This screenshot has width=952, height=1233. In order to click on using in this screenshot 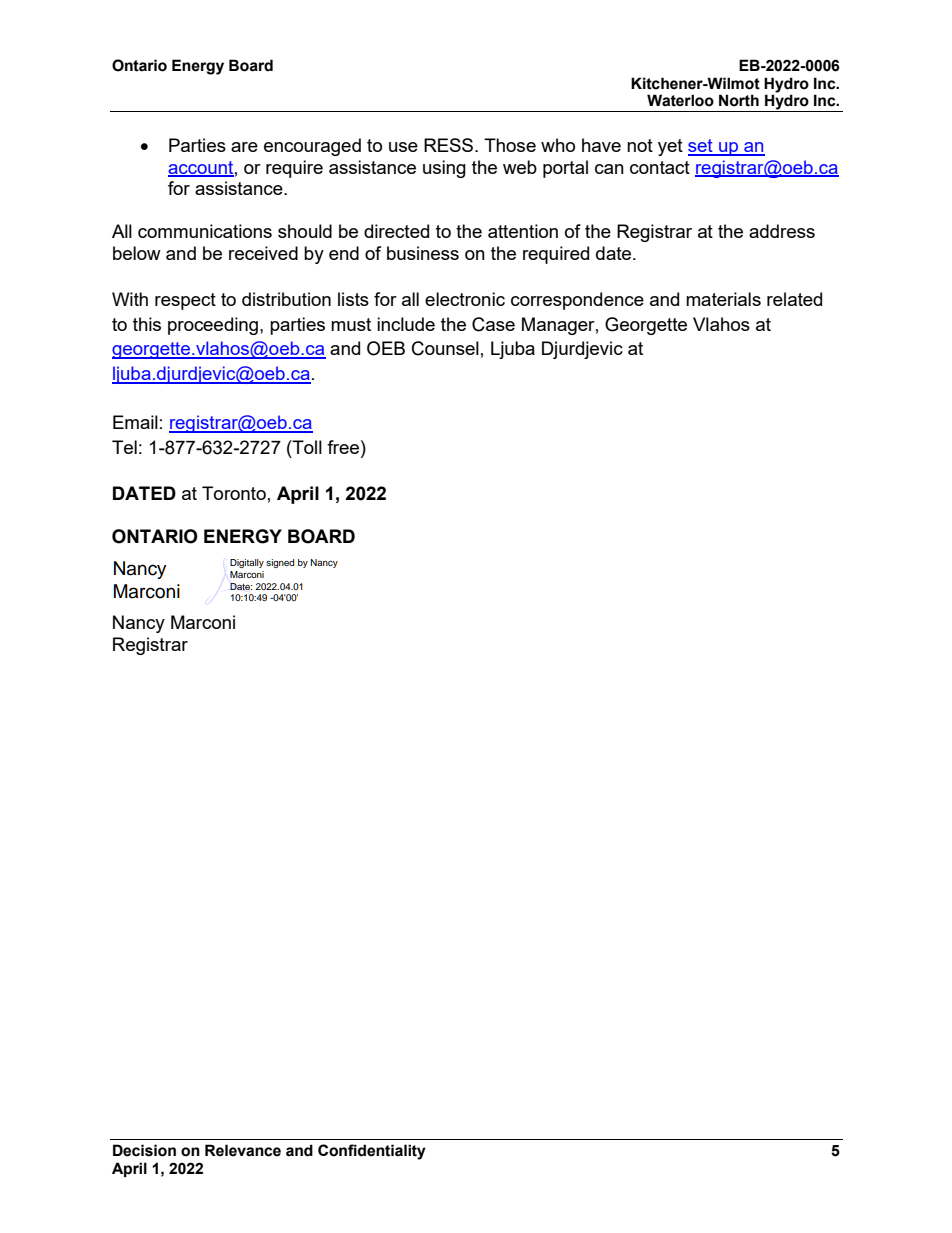, I will do `click(444, 169)`.
